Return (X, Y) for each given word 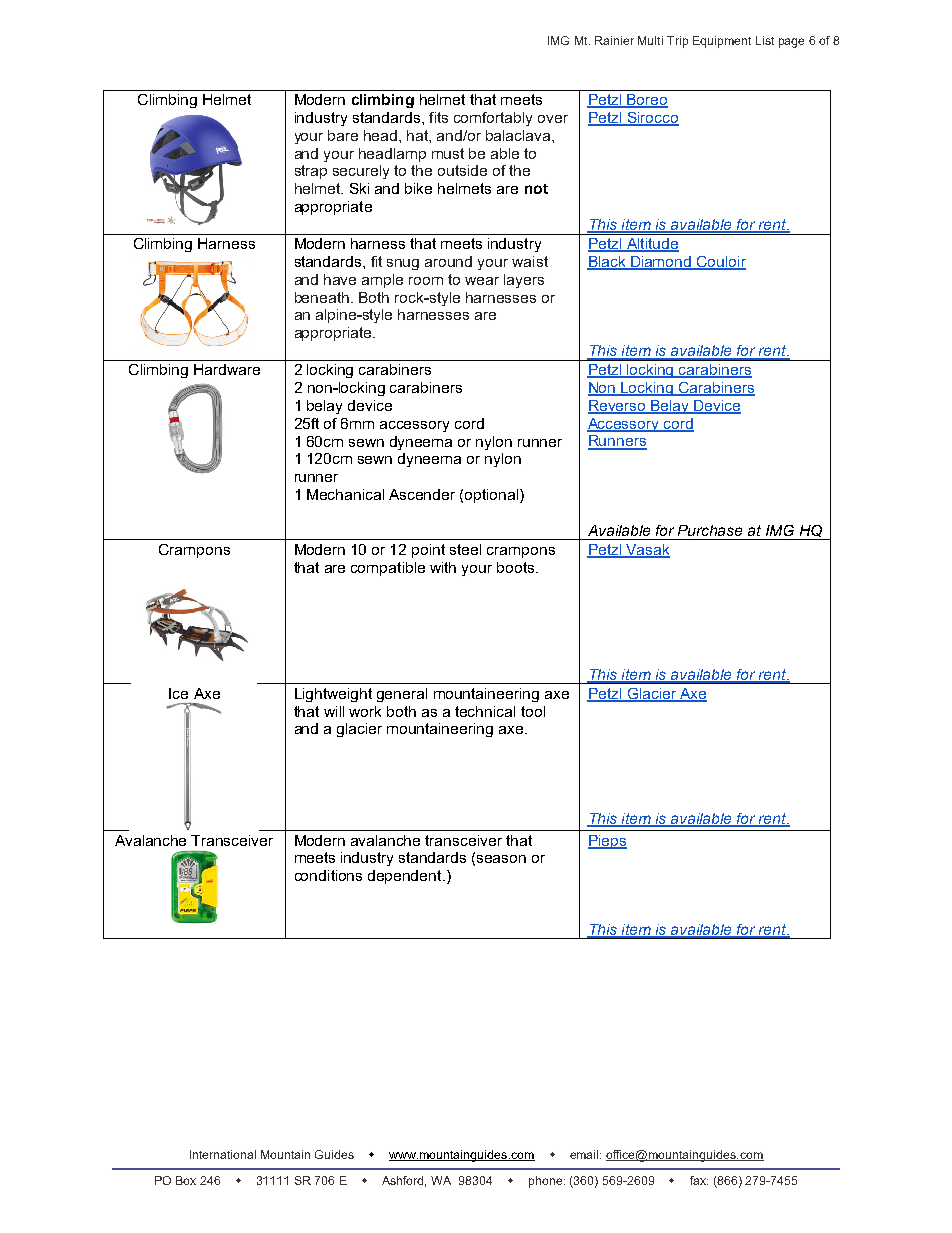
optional (493, 496)
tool (533, 711)
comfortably (493, 119)
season (501, 859)
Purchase (710, 530)
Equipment (722, 42)
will (334, 711)
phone (547, 1182)
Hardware (227, 369)
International (223, 1154)
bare (343, 135)
